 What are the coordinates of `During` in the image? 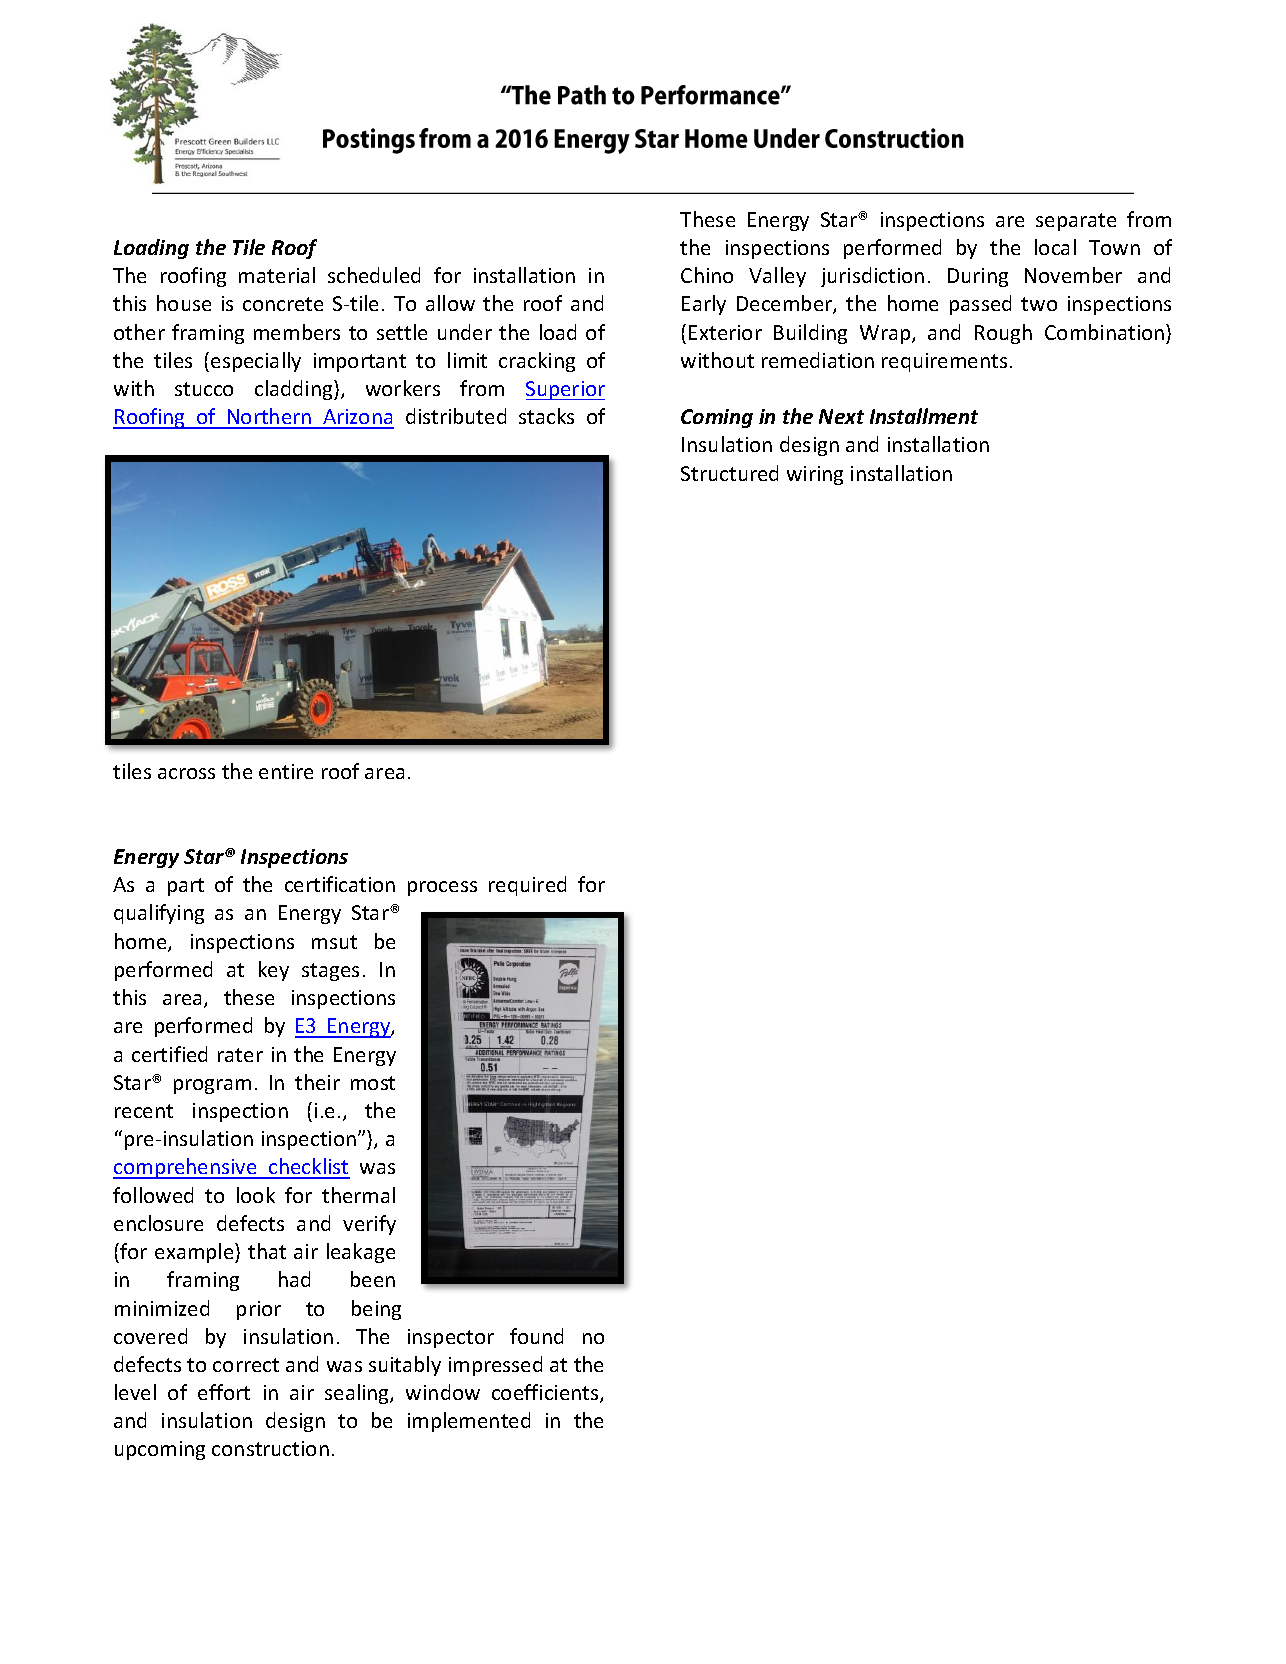 It's located at (978, 277).
